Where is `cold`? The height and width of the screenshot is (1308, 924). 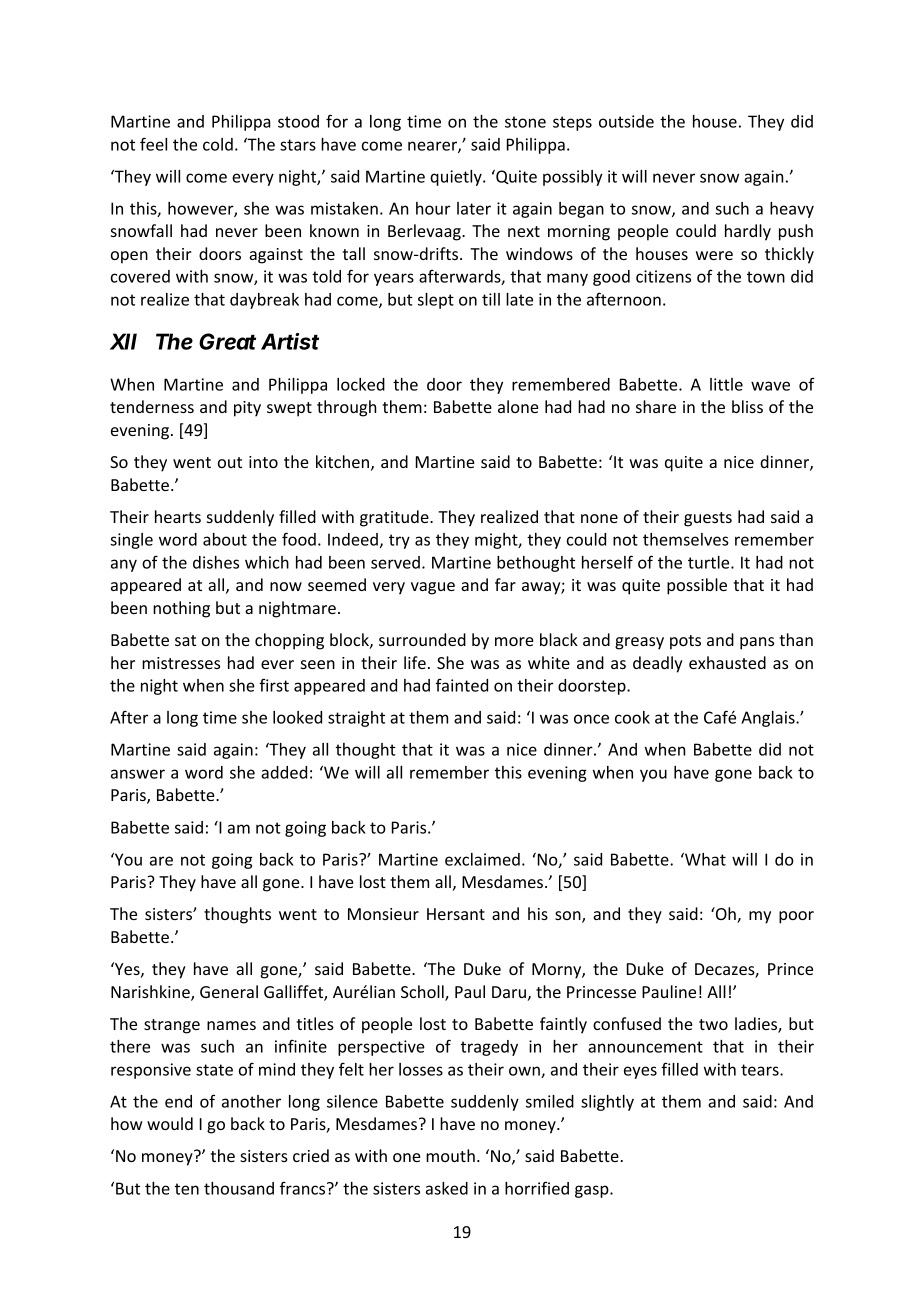
cold is located at coordinates (218, 144).
